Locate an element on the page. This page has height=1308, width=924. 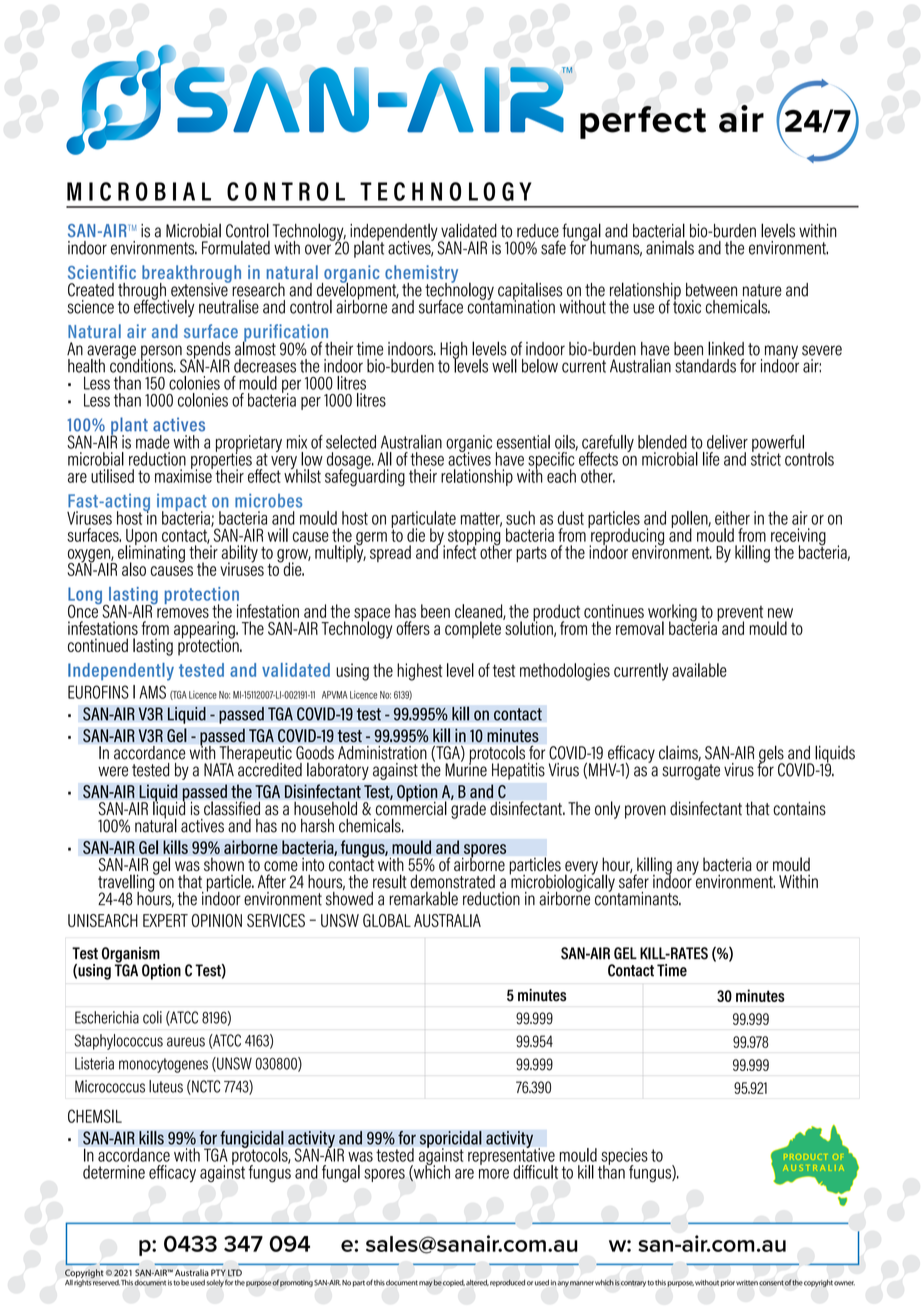
LTD is located at coordinates (235, 1272).
